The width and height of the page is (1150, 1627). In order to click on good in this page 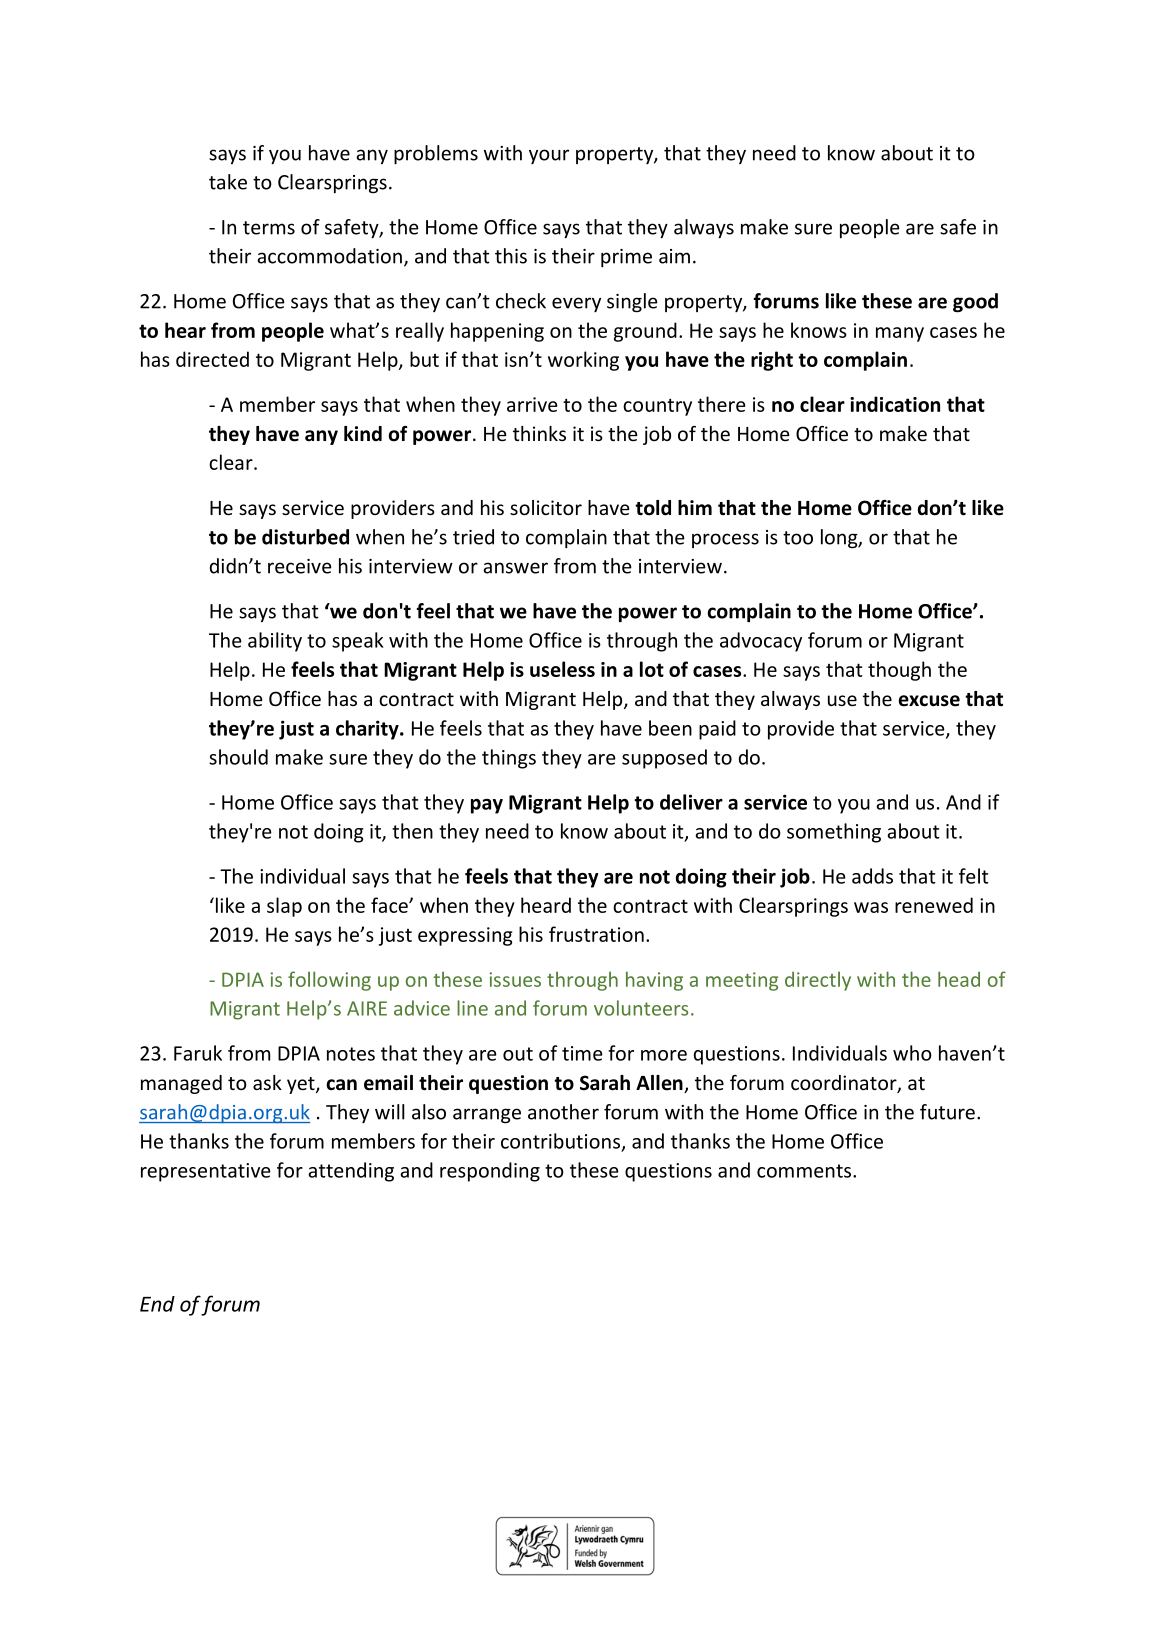, I will do `click(975, 303)`.
